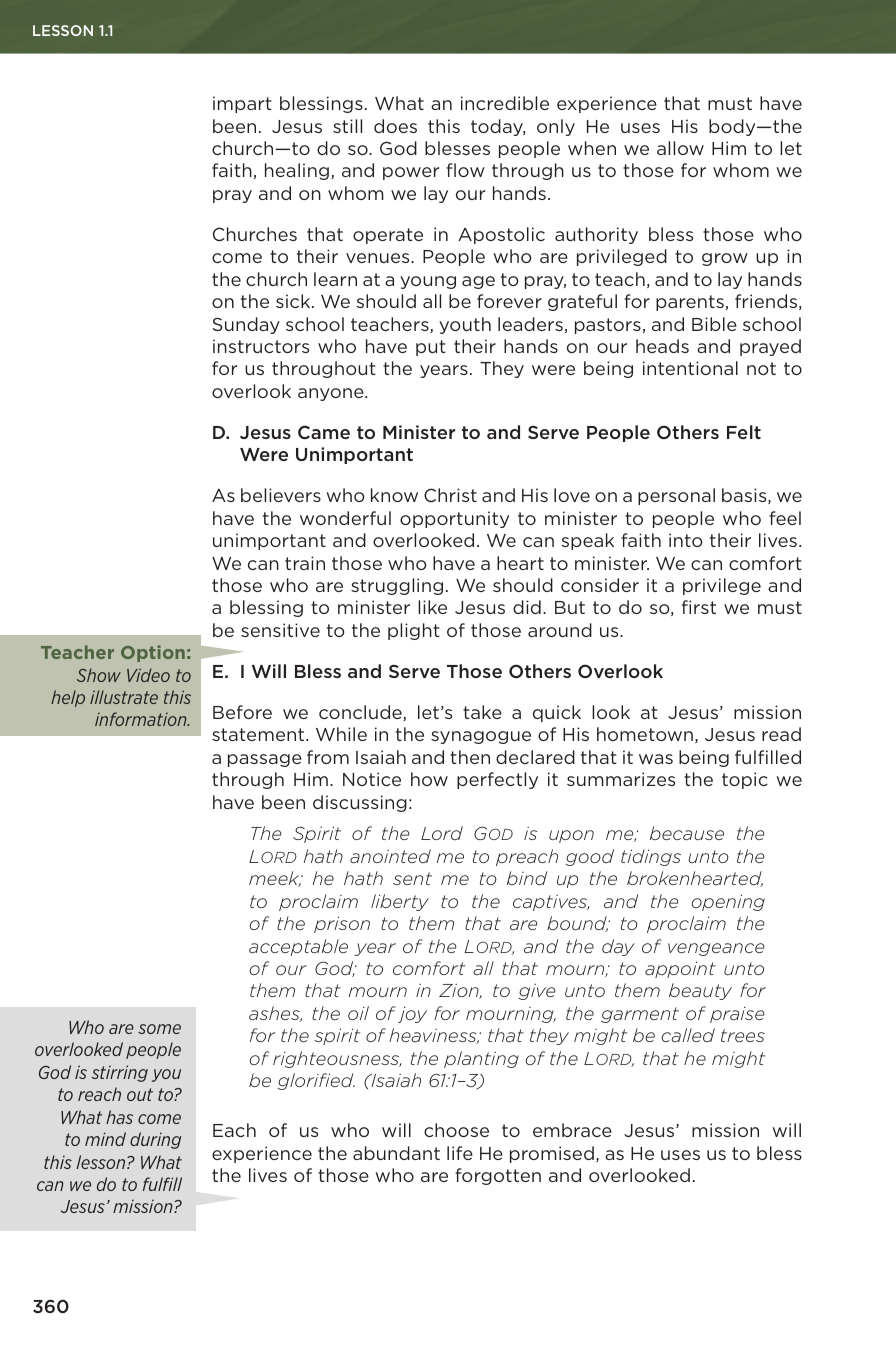  I want to click on discussing, so click(360, 803).
